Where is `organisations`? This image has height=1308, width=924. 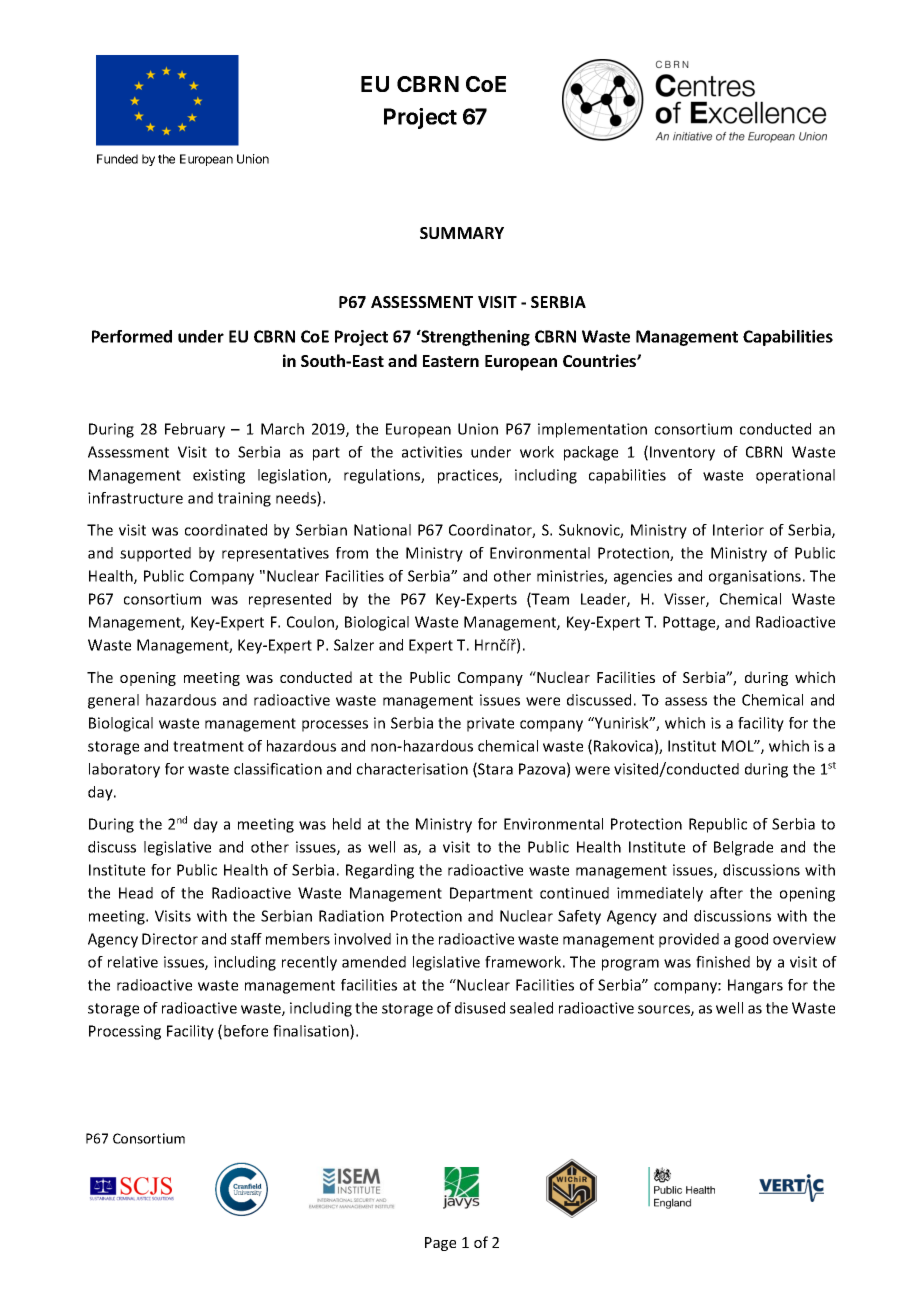
organisations is located at coordinates (755, 577).
